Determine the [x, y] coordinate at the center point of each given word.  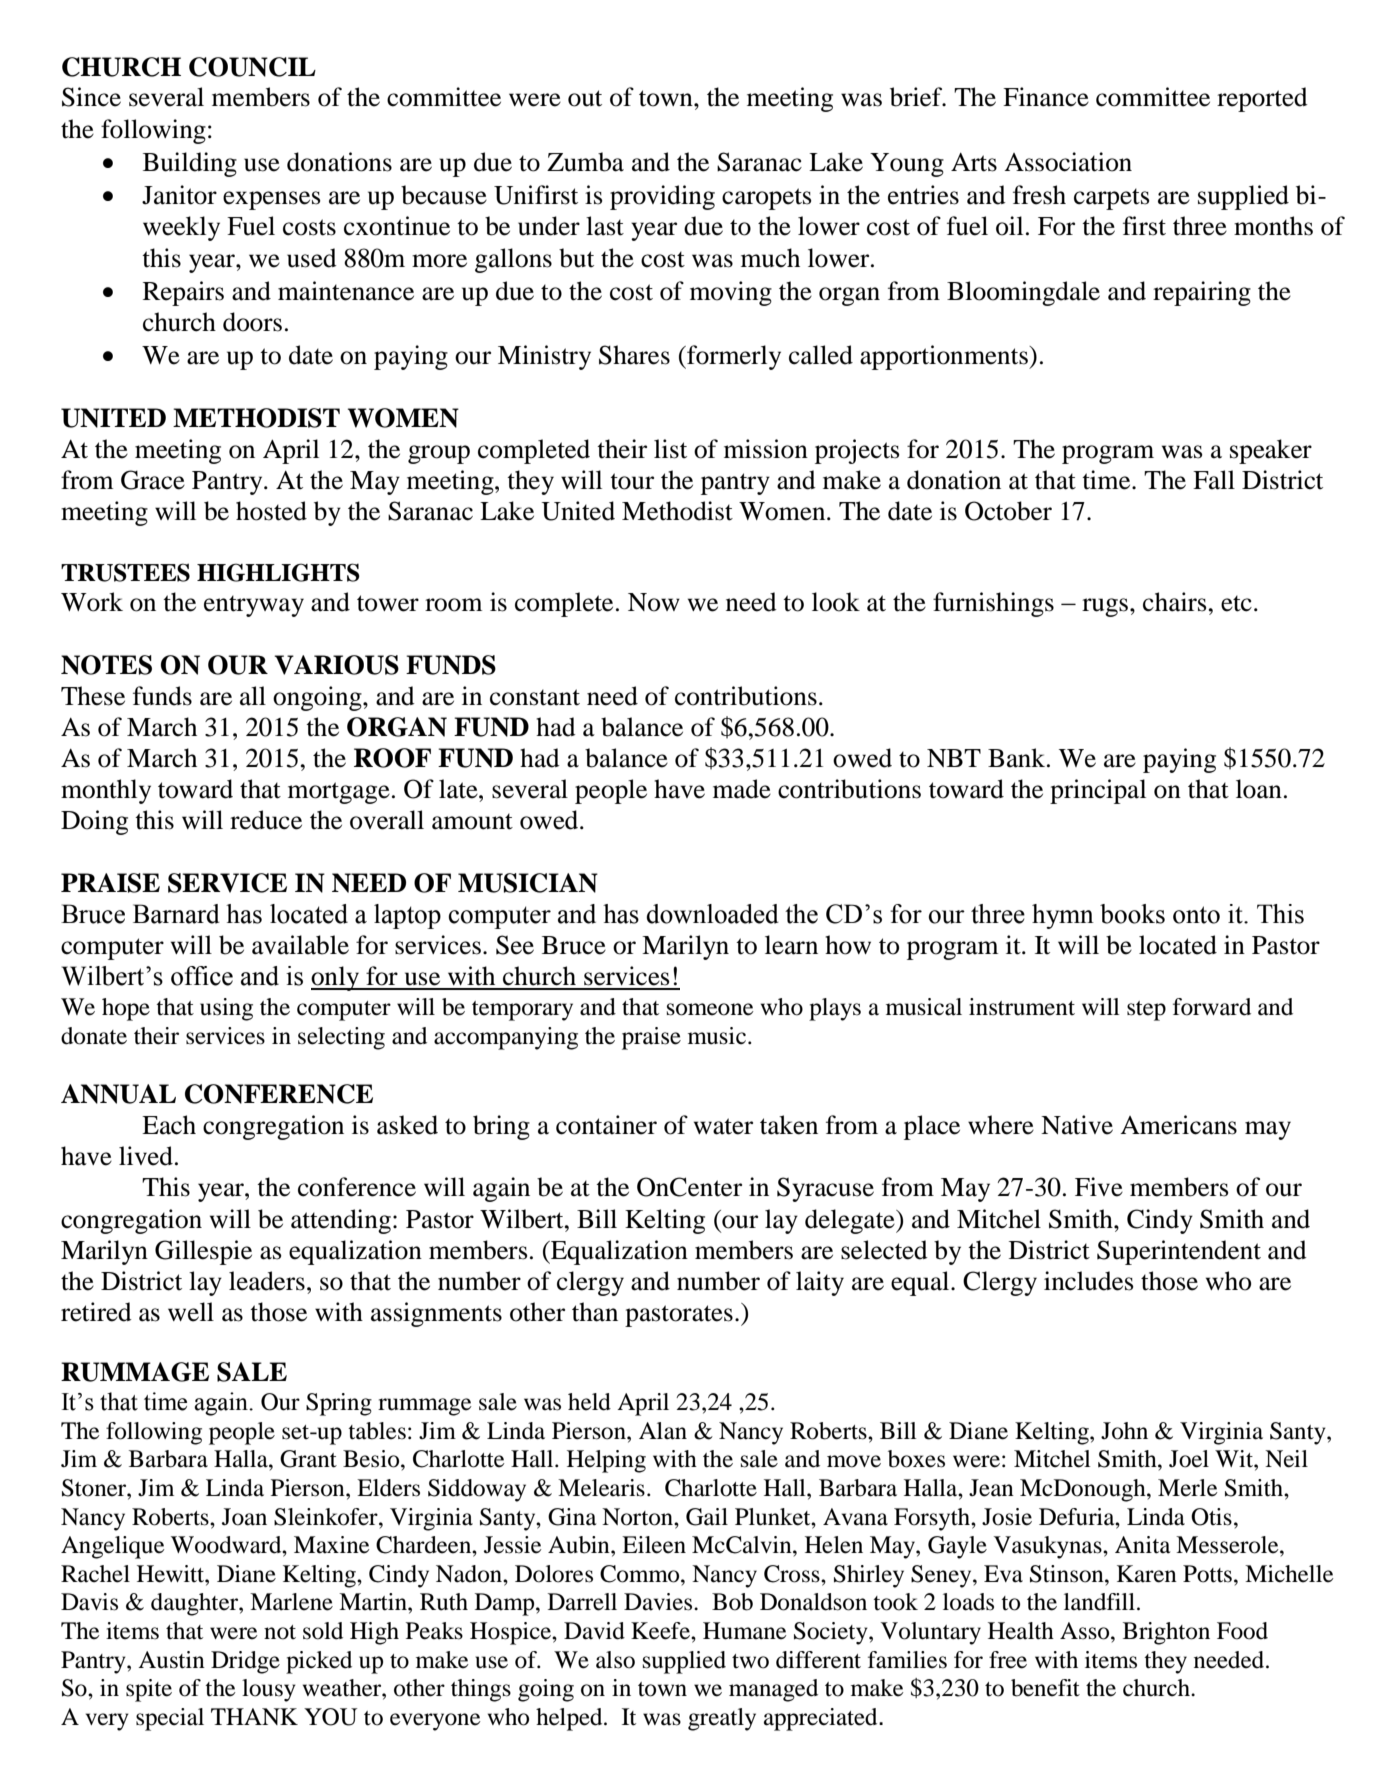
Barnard [176, 914]
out [585, 98]
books [1132, 914]
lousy [269, 1690]
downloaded [712, 914]
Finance [1046, 97]
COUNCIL [252, 67]
